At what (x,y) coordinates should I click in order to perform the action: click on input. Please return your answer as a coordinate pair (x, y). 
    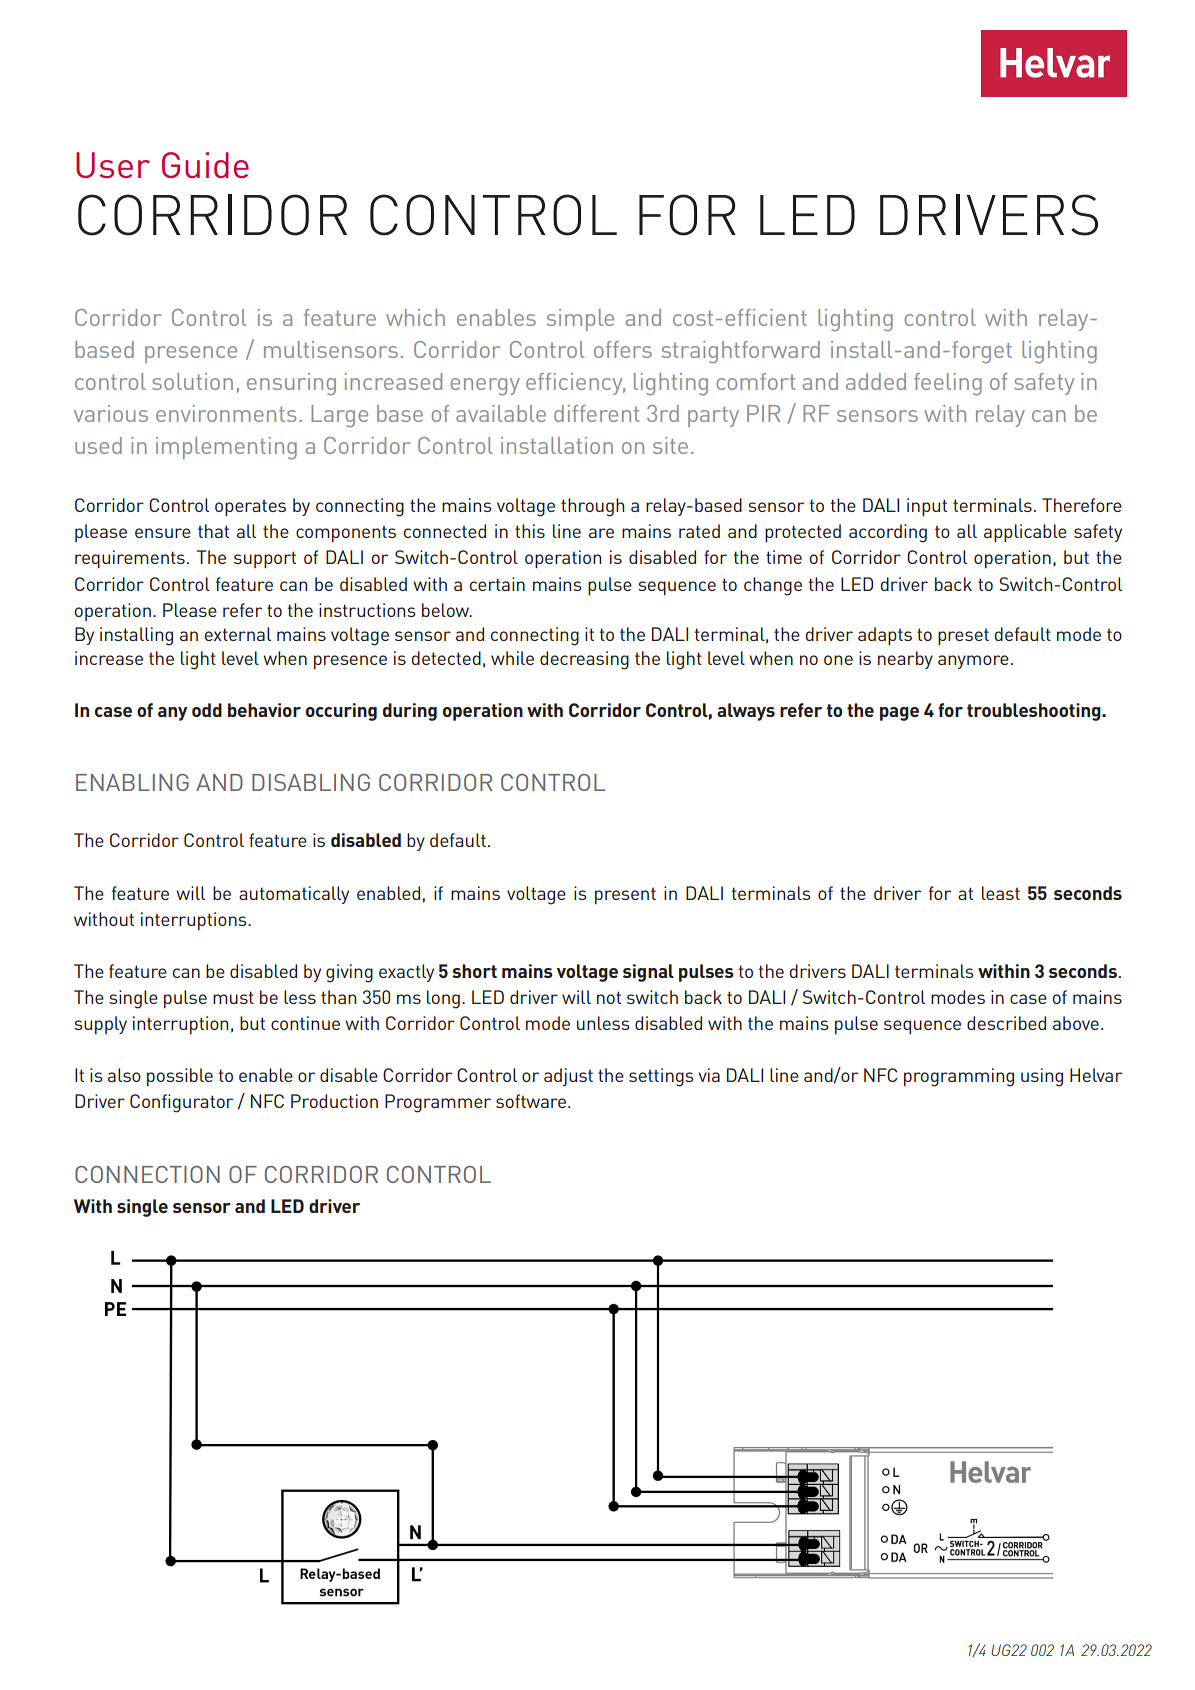
    Looking at the image, I should click on (927, 507).
